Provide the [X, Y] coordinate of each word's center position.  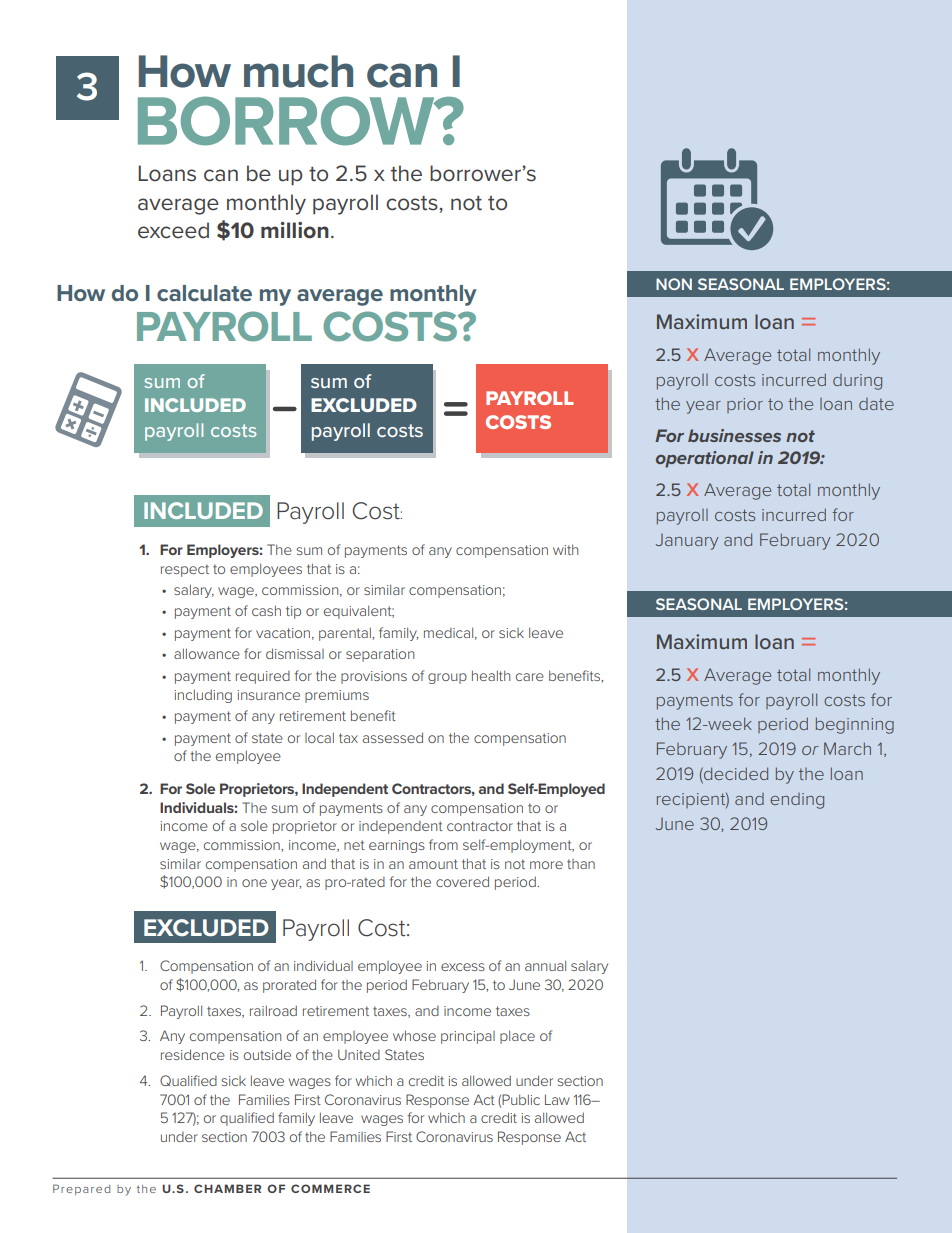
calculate [204, 293]
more [546, 865]
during [857, 382]
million [295, 230]
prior [745, 405]
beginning [855, 725]
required [263, 677]
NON [674, 284]
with [565, 549]
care [530, 677]
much [298, 71]
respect [185, 570]
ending [797, 801]
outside [267, 1054]
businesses [734, 435]
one [254, 883]
